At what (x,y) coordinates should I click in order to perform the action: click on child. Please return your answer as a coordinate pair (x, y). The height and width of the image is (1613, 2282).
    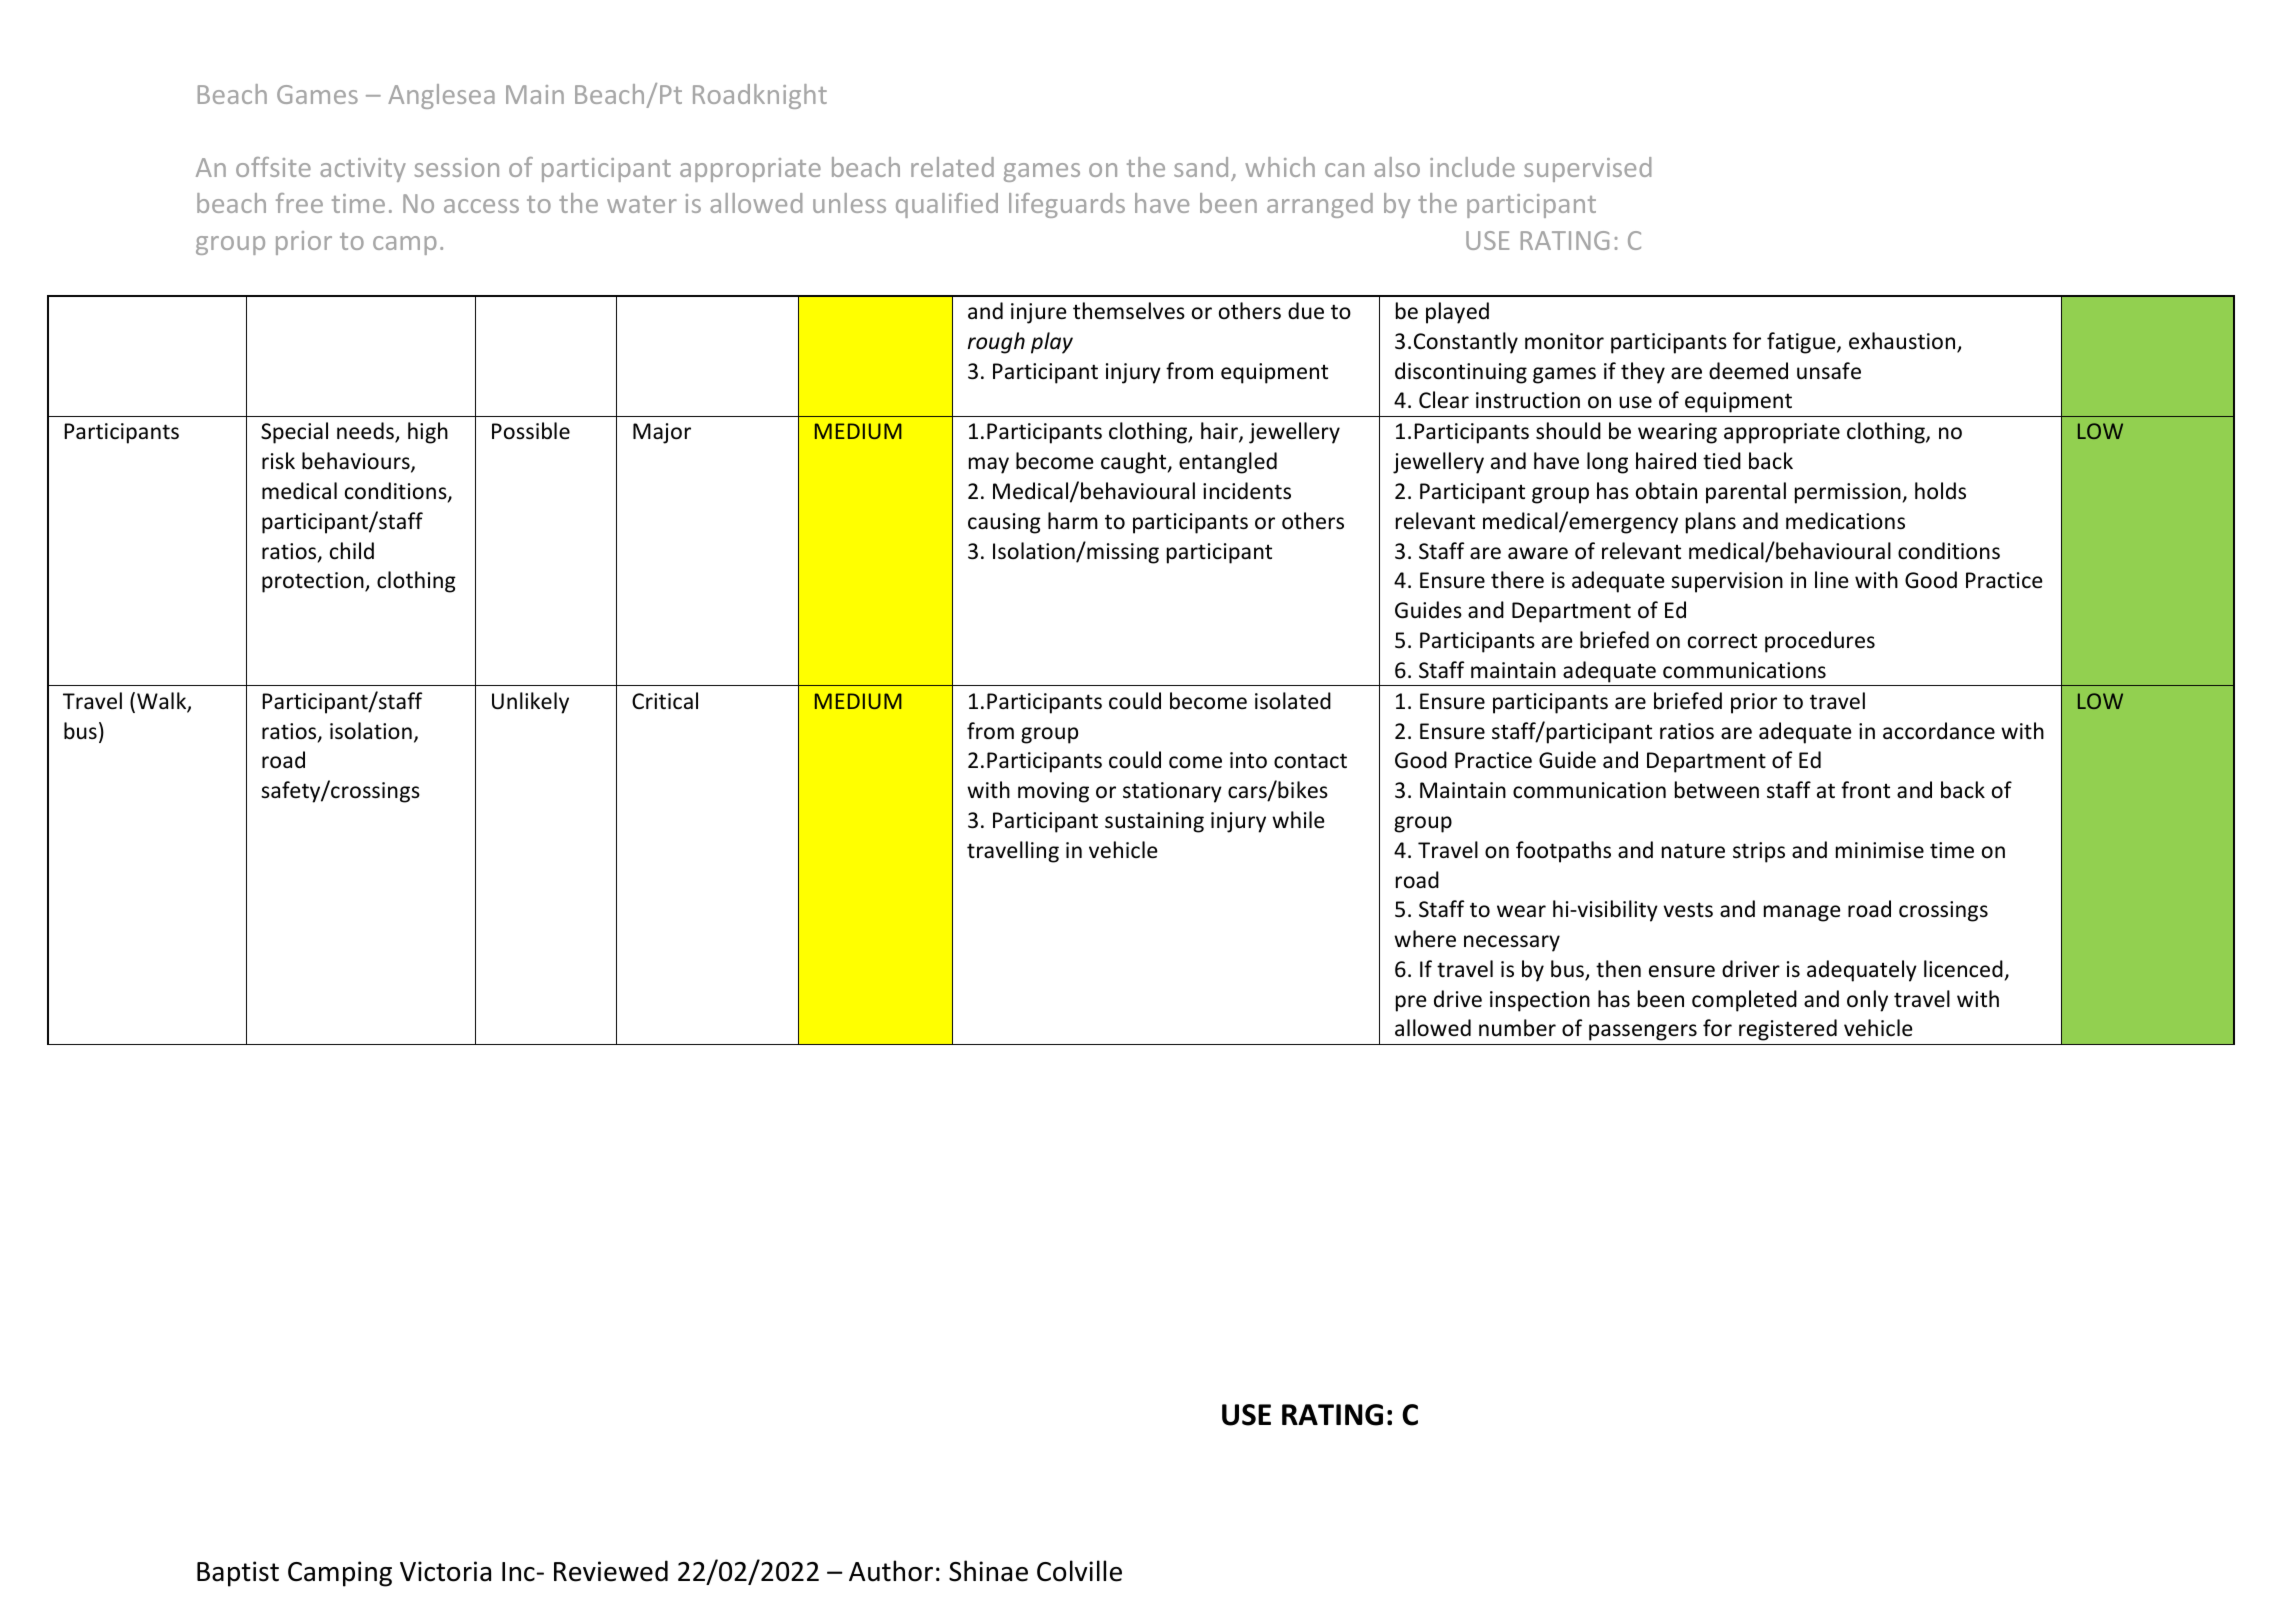
    Looking at the image, I should click on (352, 551).
